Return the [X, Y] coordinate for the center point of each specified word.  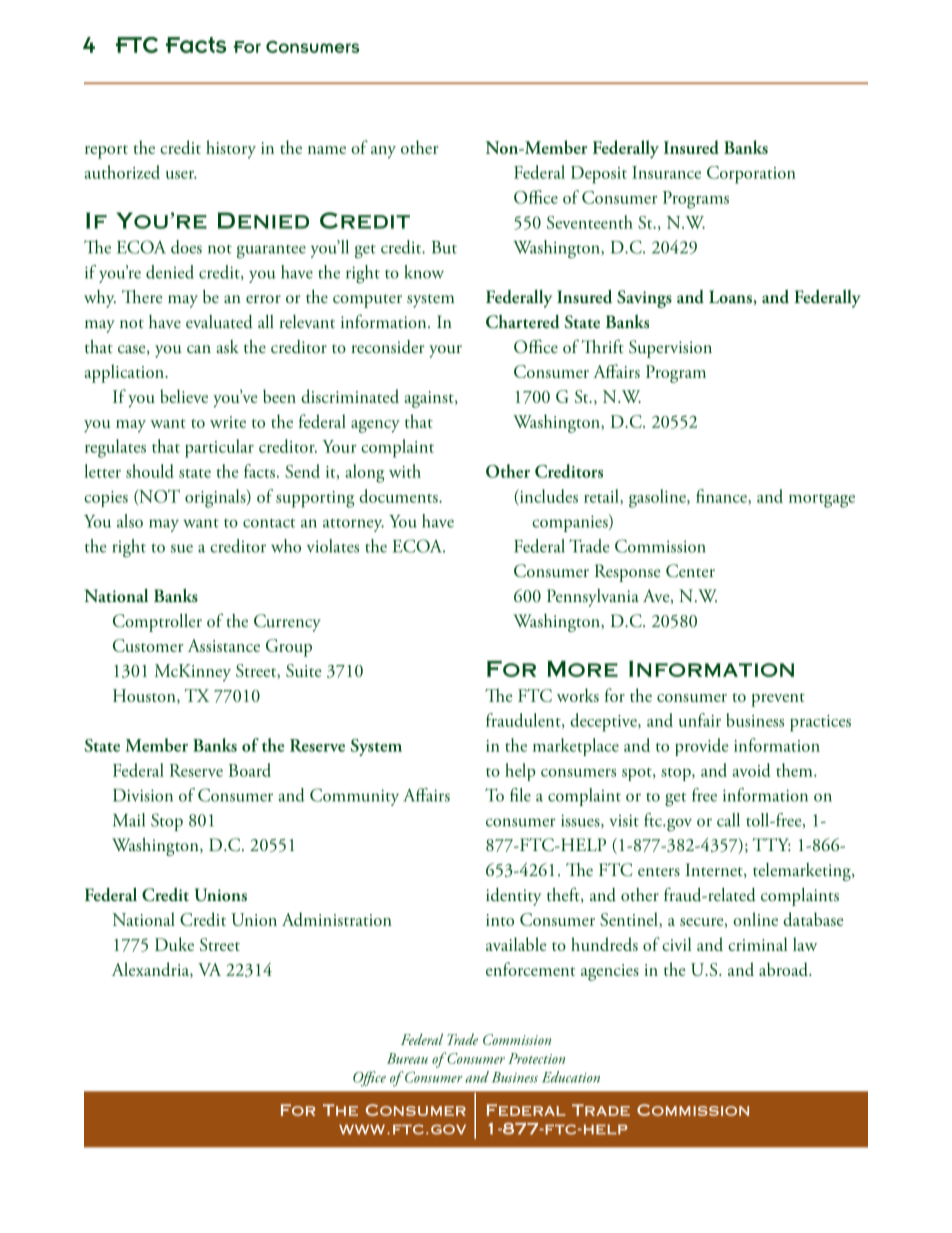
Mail [129, 820]
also [130, 521]
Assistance [224, 645]
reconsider [388, 347]
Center [690, 571]
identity [513, 897]
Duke [174, 944]
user [181, 175]
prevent [778, 700]
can [199, 349]
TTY [771, 844]
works [578, 695]
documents [399, 496]
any [383, 152]
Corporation [751, 175]
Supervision [670, 349]
